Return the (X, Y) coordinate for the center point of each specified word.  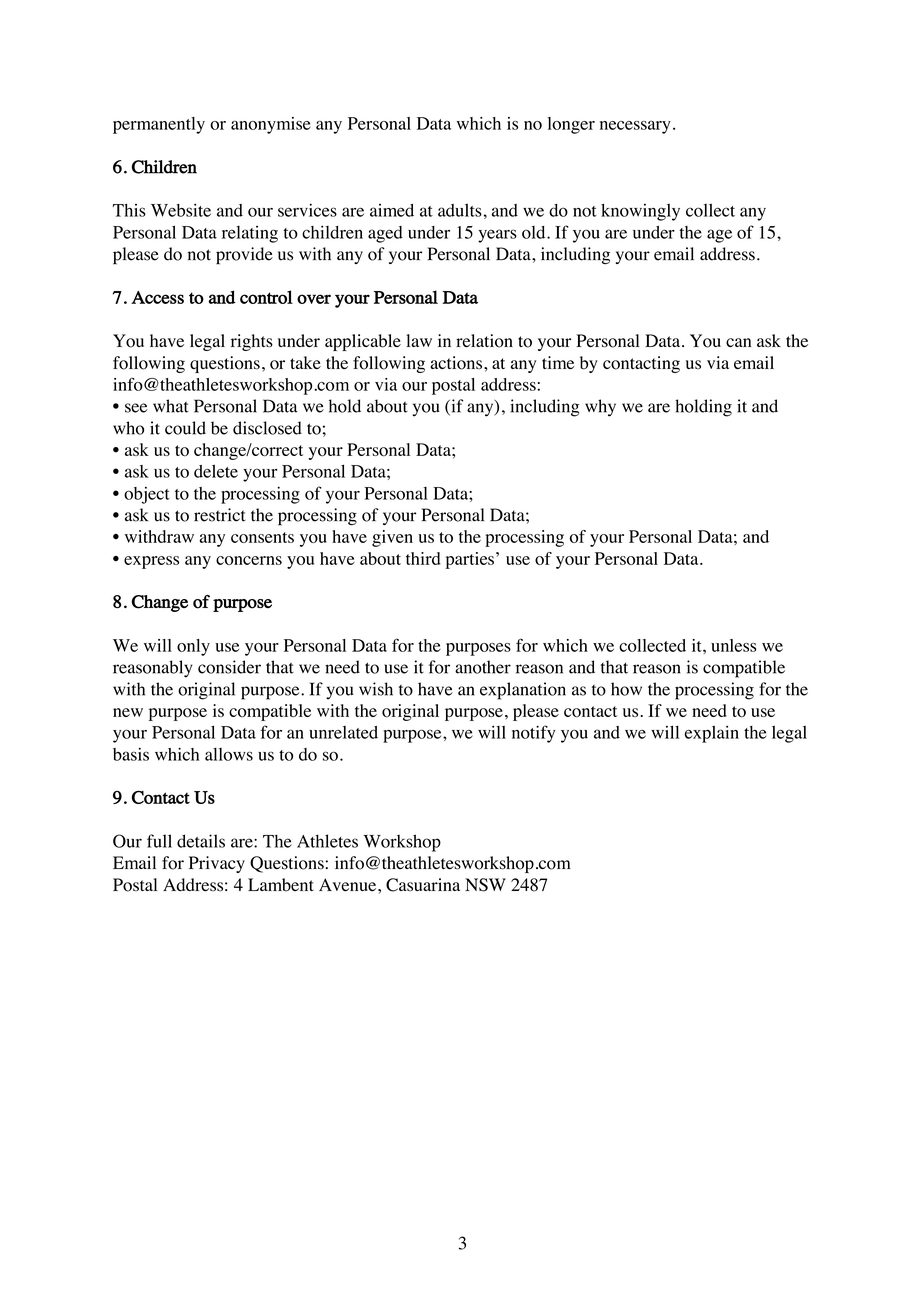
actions (456, 363)
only (193, 647)
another (483, 667)
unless (733, 645)
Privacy (217, 864)
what (171, 406)
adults (460, 210)
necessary (635, 127)
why (600, 408)
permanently (159, 125)
